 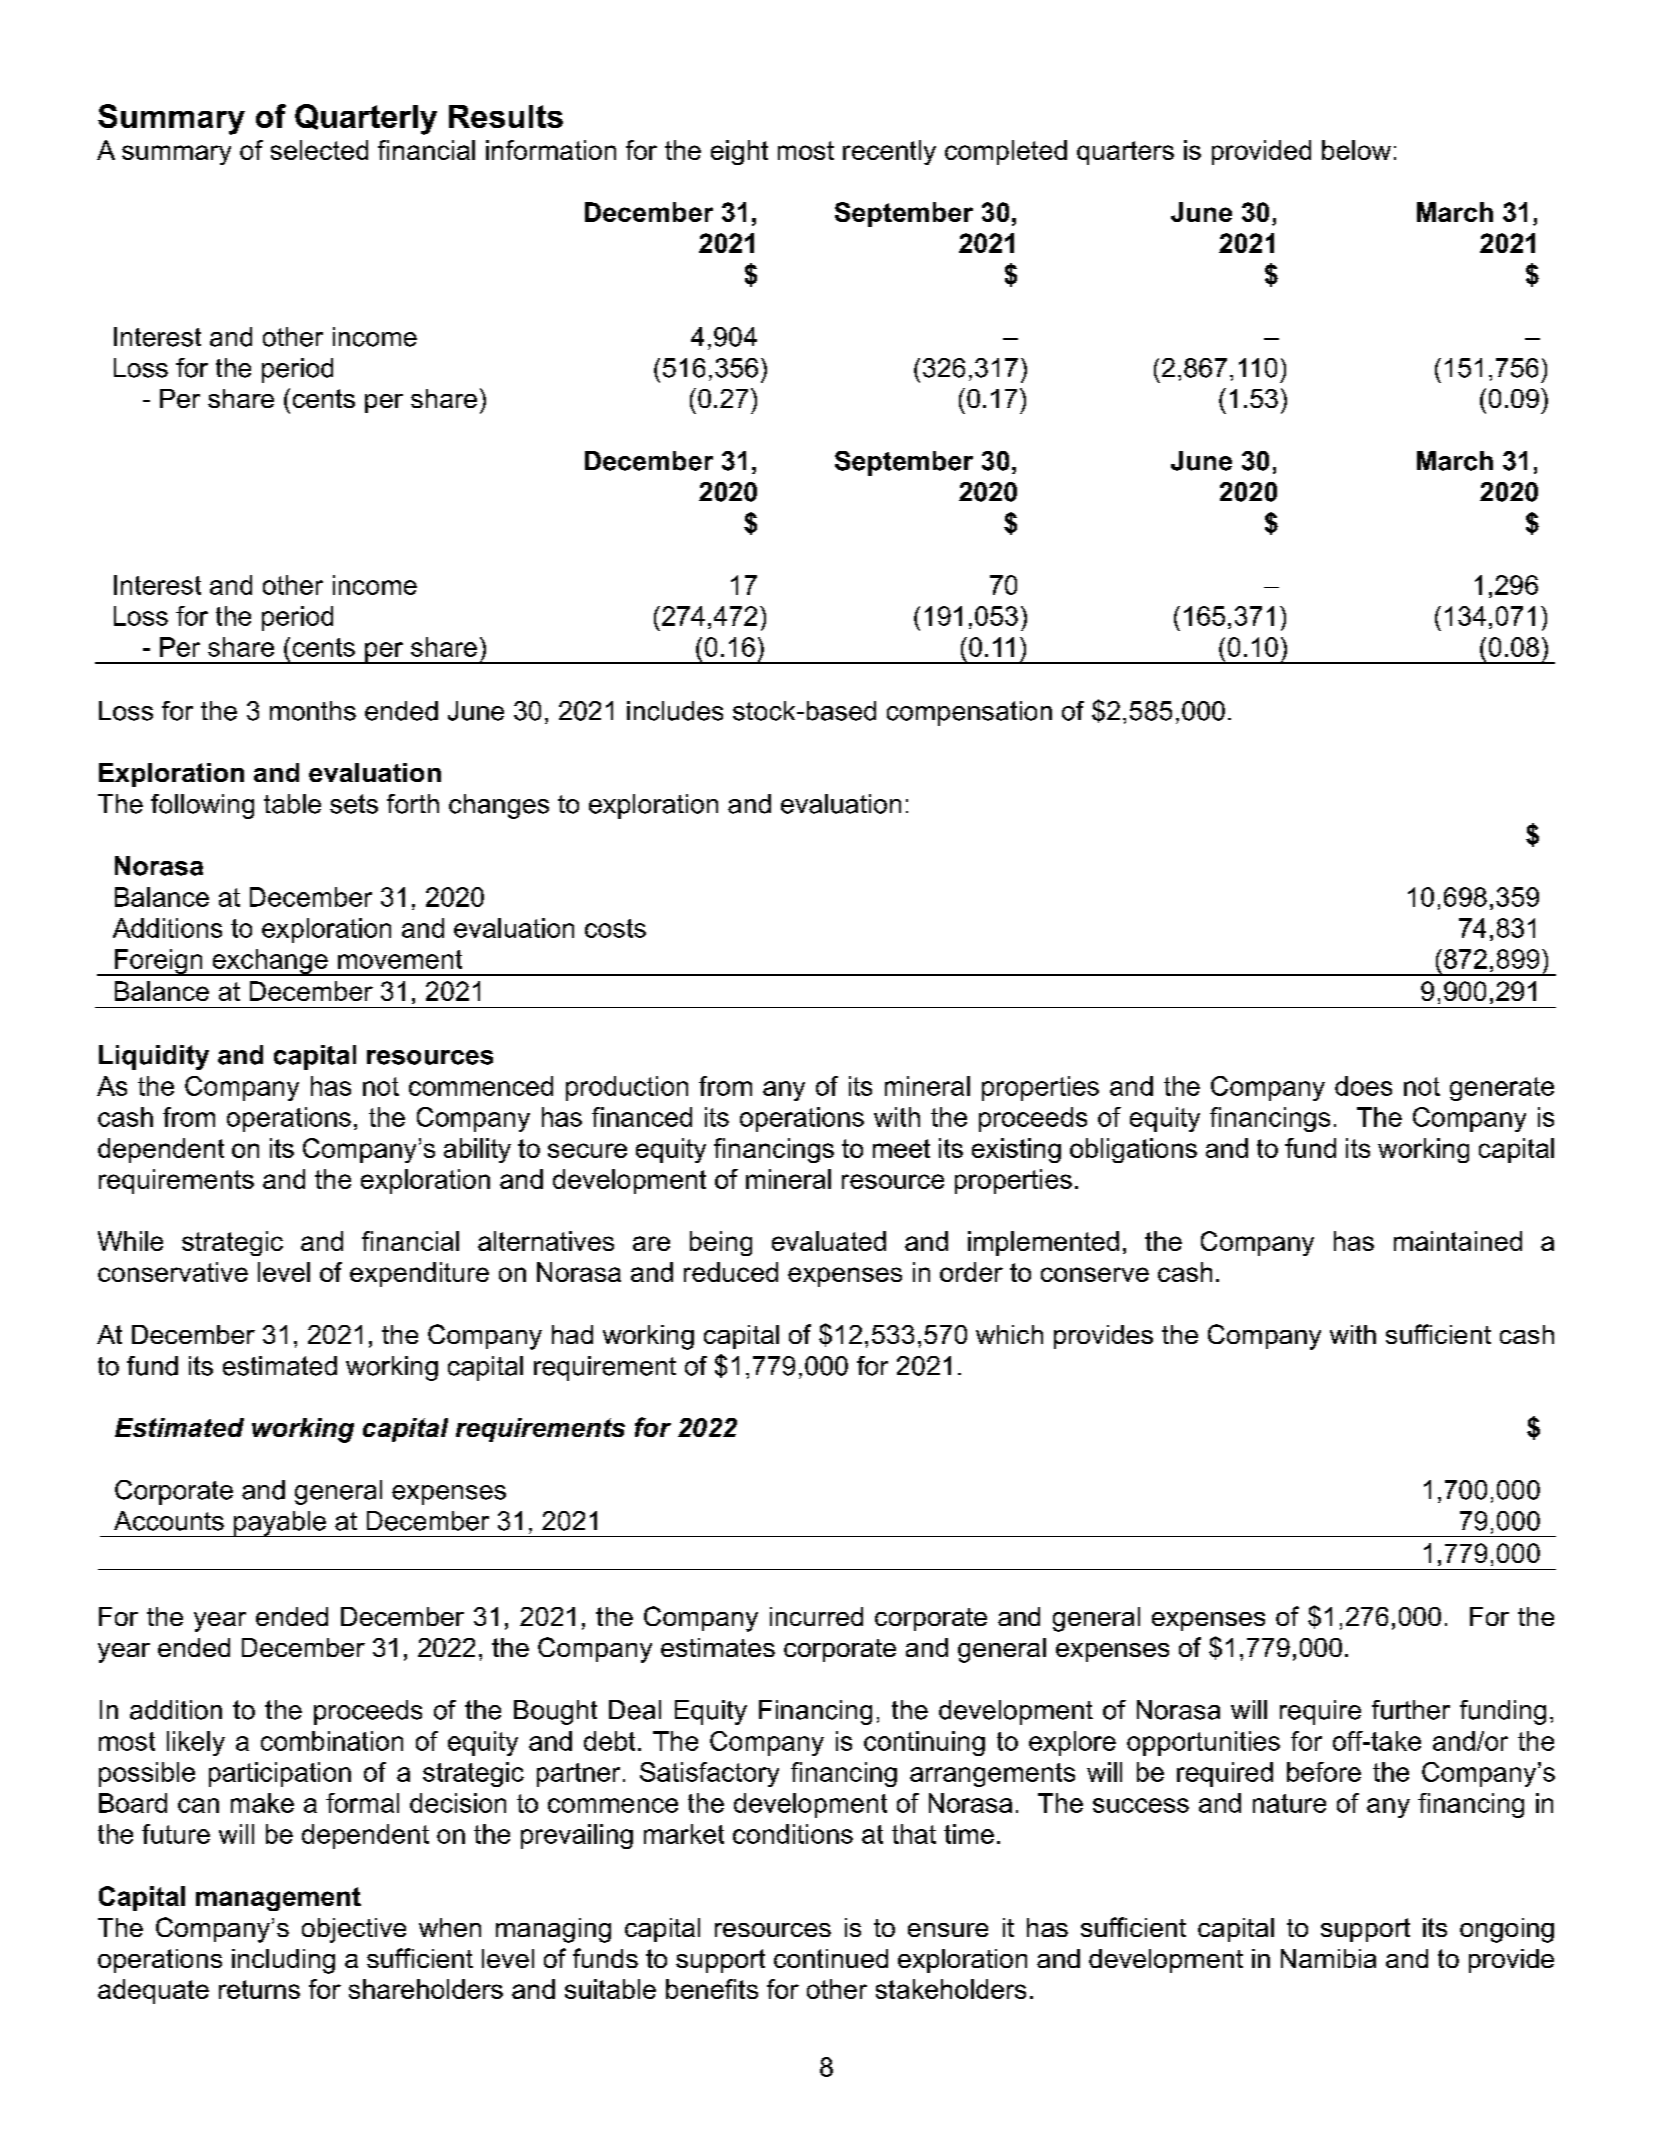 I want to click on incurred, so click(x=816, y=1616).
